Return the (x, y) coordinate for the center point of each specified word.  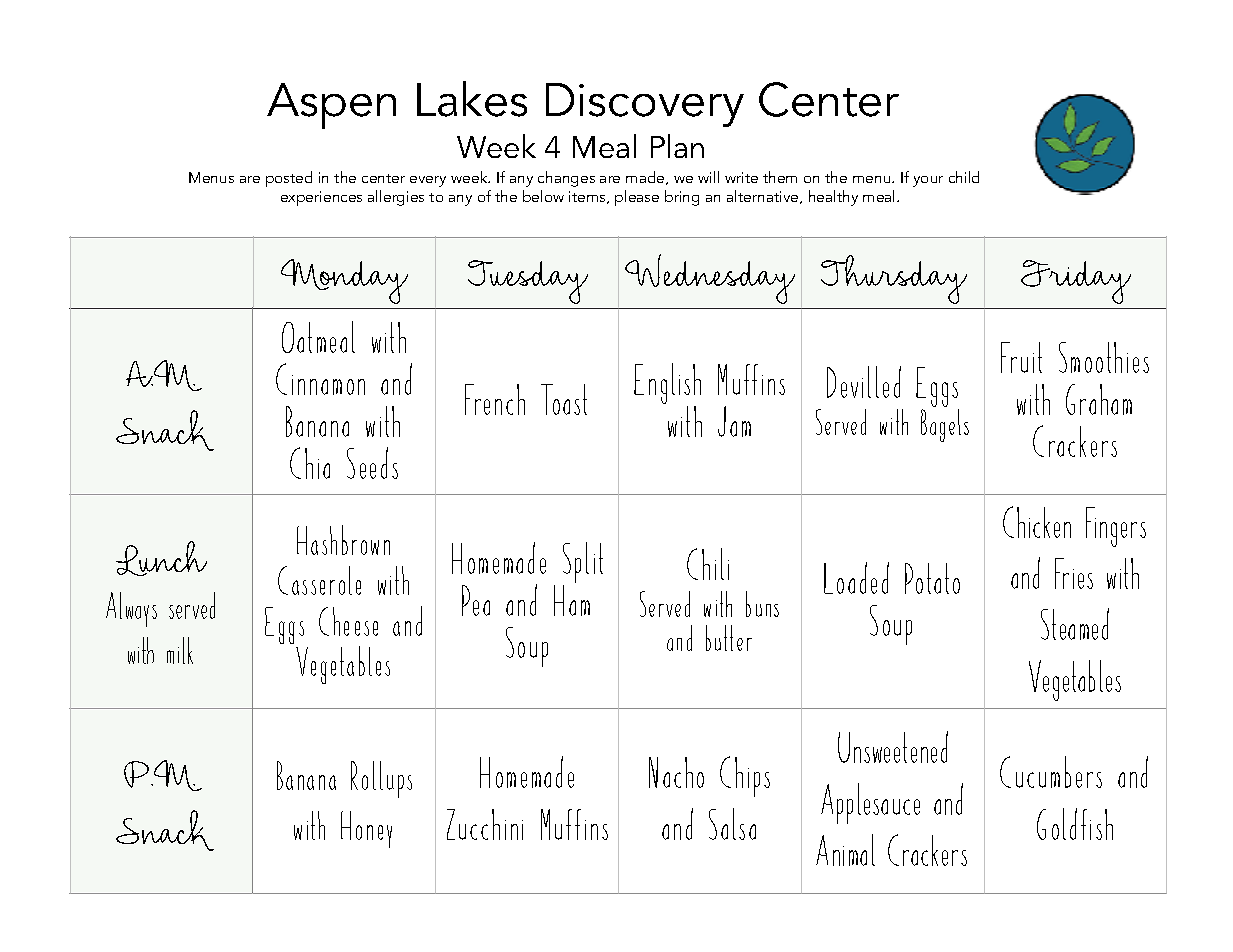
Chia (310, 463)
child (964, 177)
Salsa (732, 824)
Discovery (645, 105)
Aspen (331, 106)
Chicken (1037, 522)
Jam (734, 421)
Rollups (381, 779)
